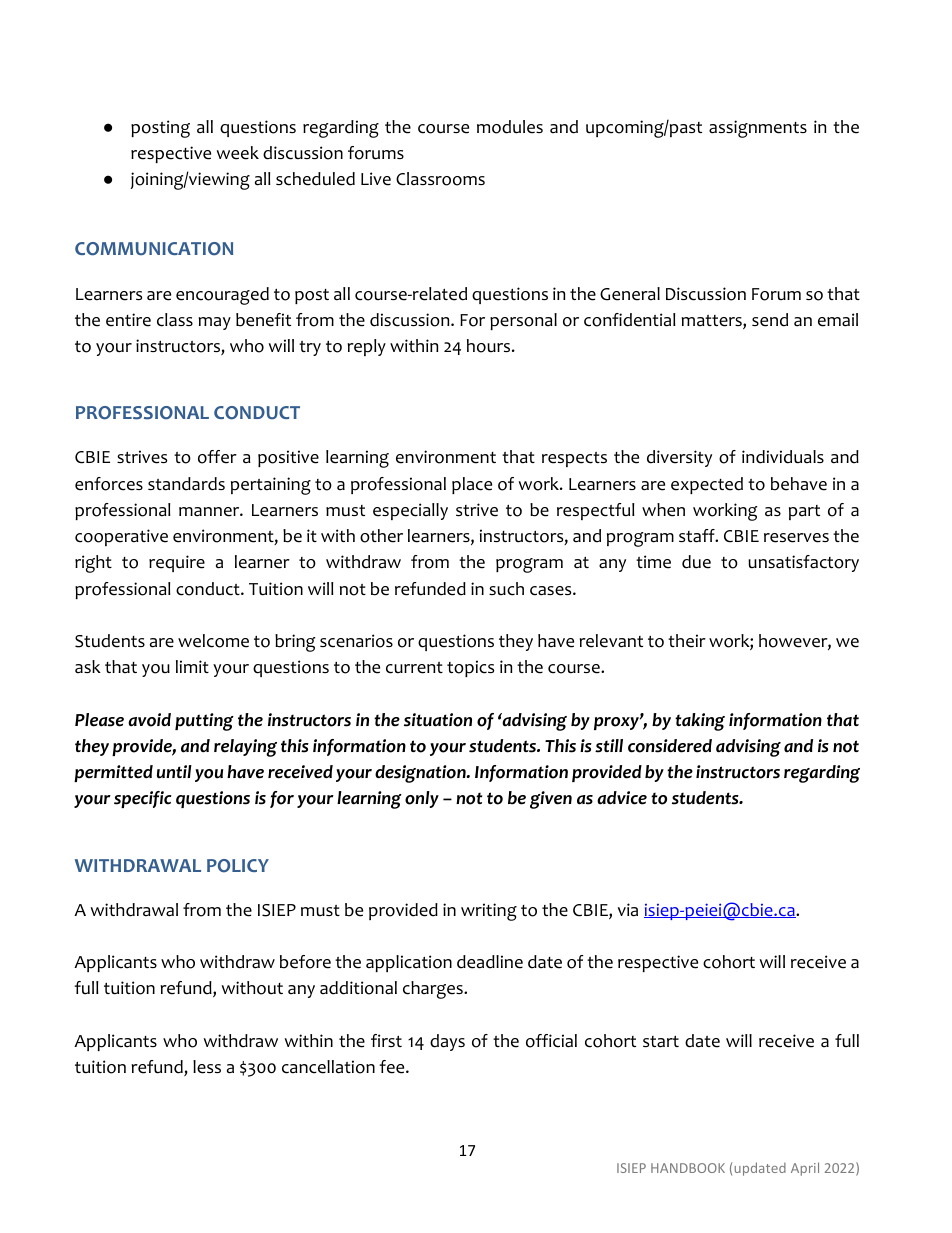 The height and width of the screenshot is (1233, 952). What do you see at coordinates (470, 668) in the screenshot?
I see `topics` at bounding box center [470, 668].
